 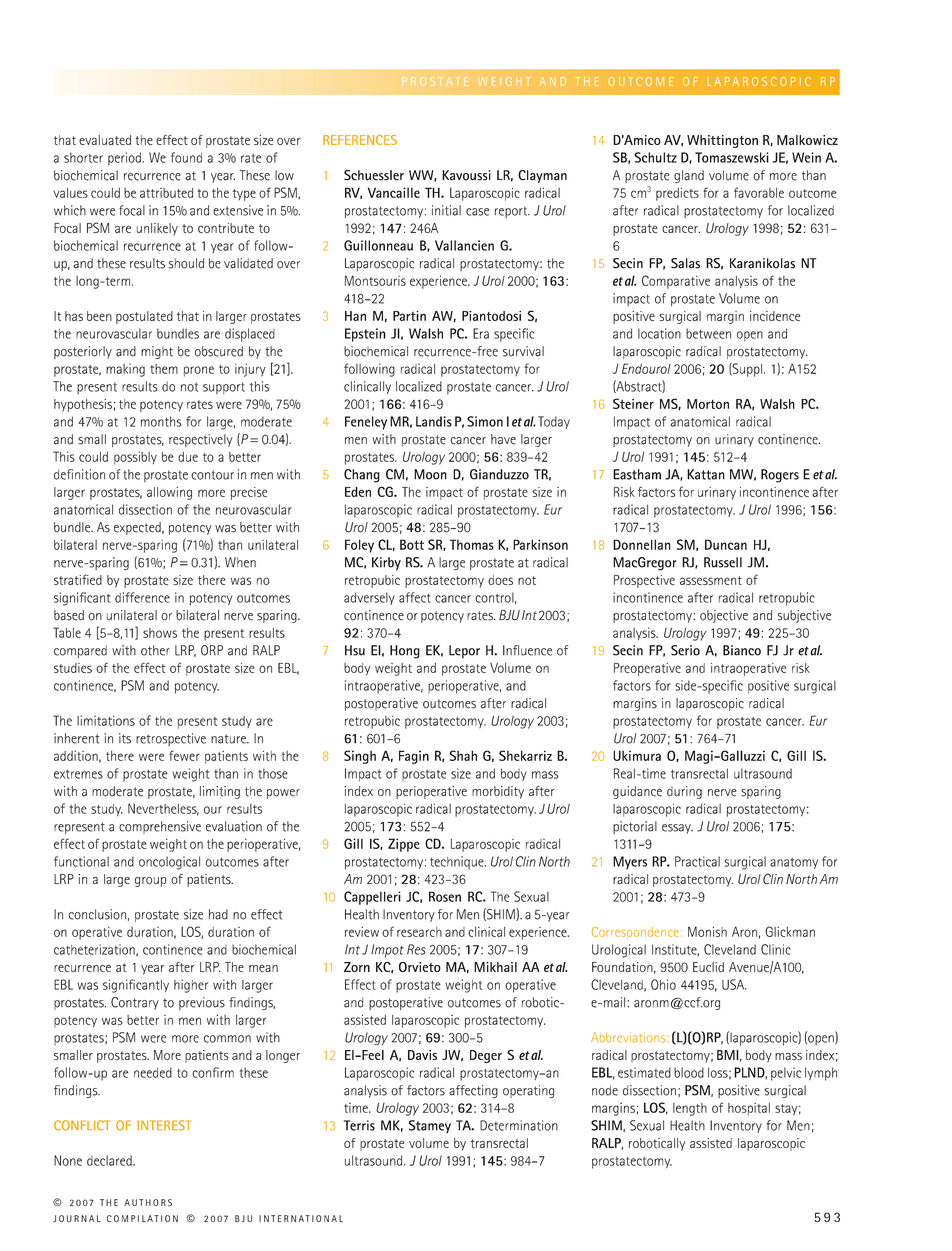 I want to click on operating, so click(x=528, y=1091).
